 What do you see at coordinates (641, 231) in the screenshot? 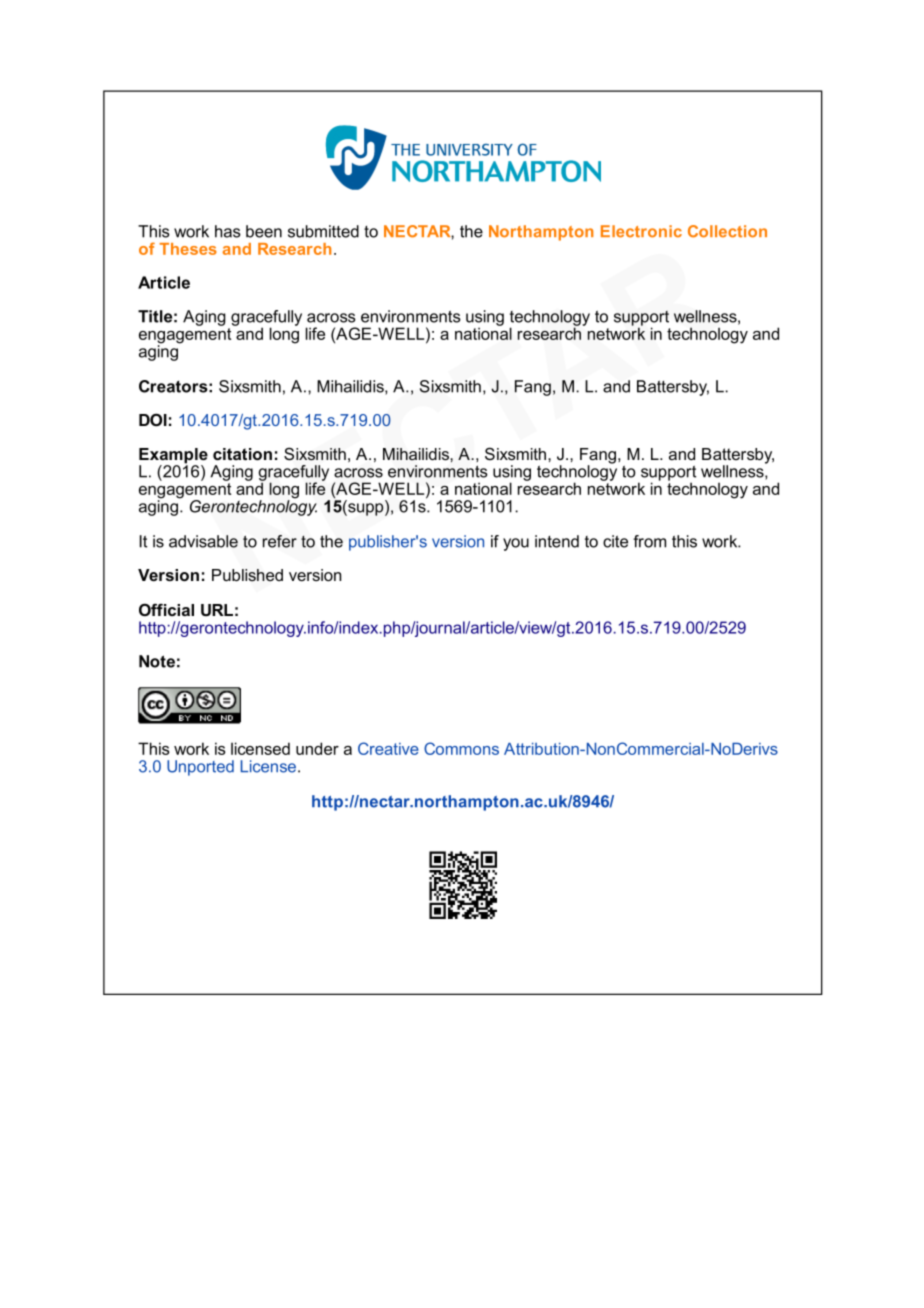
I see `Electronic` at bounding box center [641, 231].
